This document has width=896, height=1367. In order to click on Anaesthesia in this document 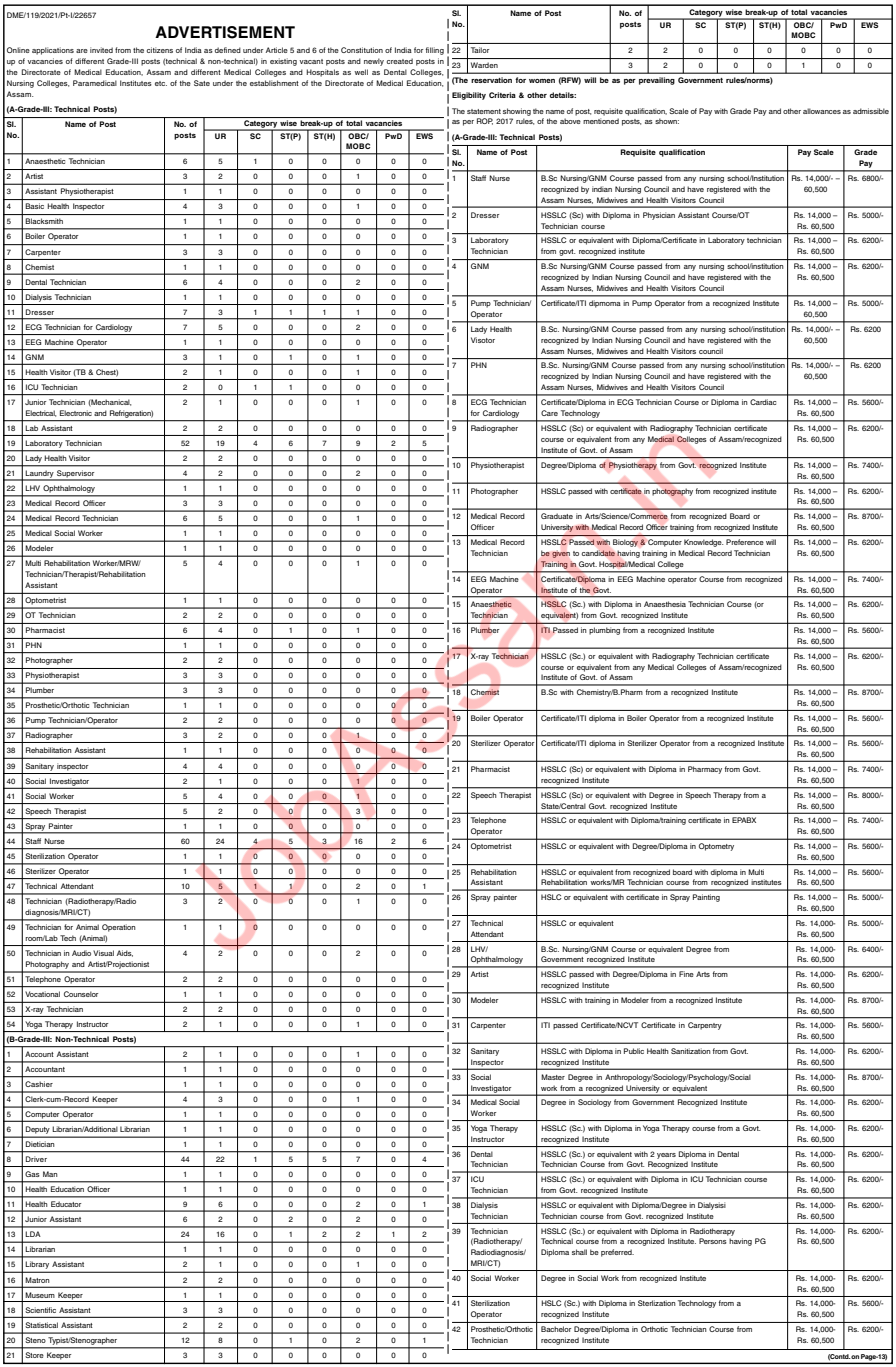, I will do `click(665, 604)`.
